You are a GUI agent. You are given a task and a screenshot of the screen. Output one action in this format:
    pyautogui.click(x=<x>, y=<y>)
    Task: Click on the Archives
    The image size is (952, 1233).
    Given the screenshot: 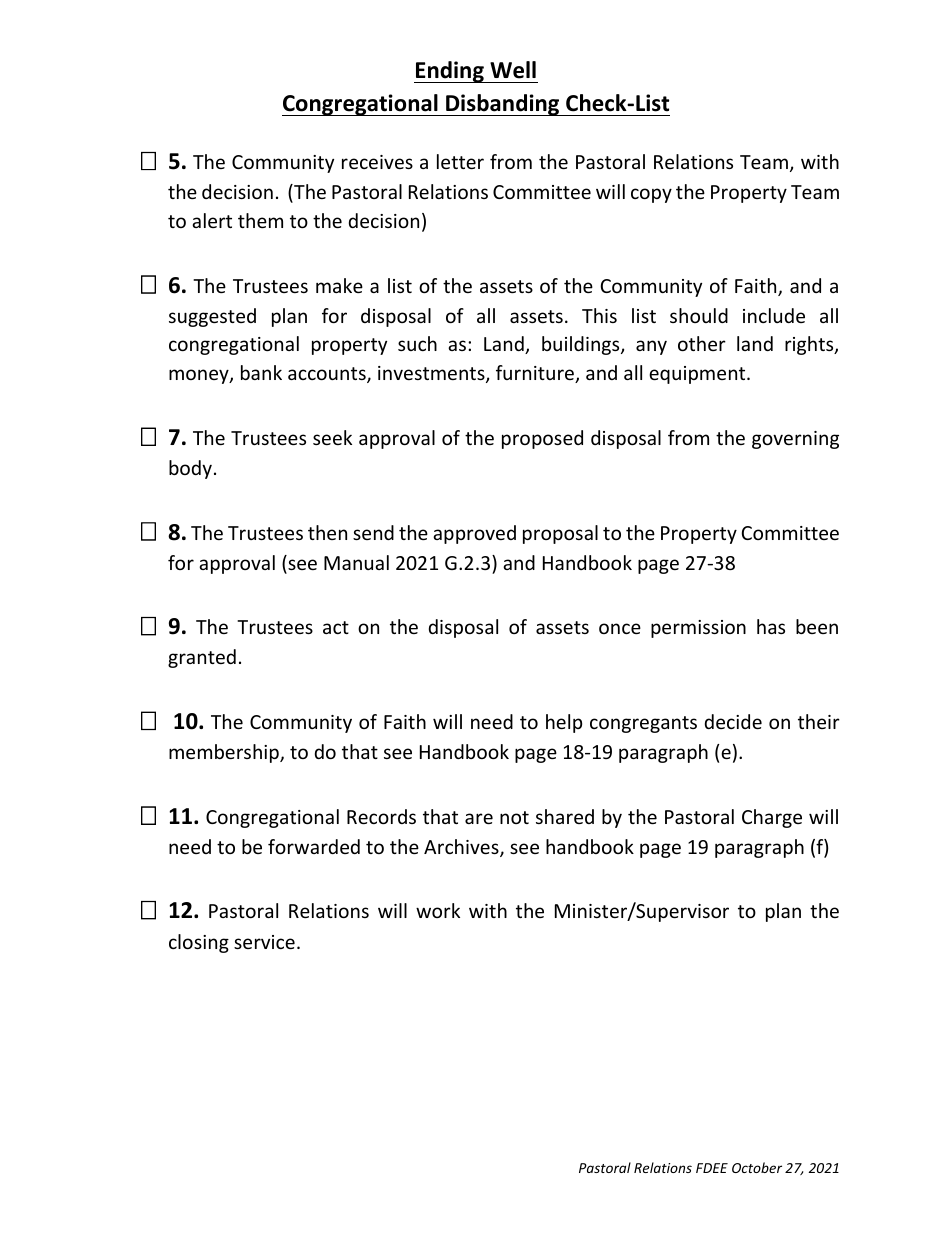 What is the action you would take?
    pyautogui.click(x=462, y=848)
